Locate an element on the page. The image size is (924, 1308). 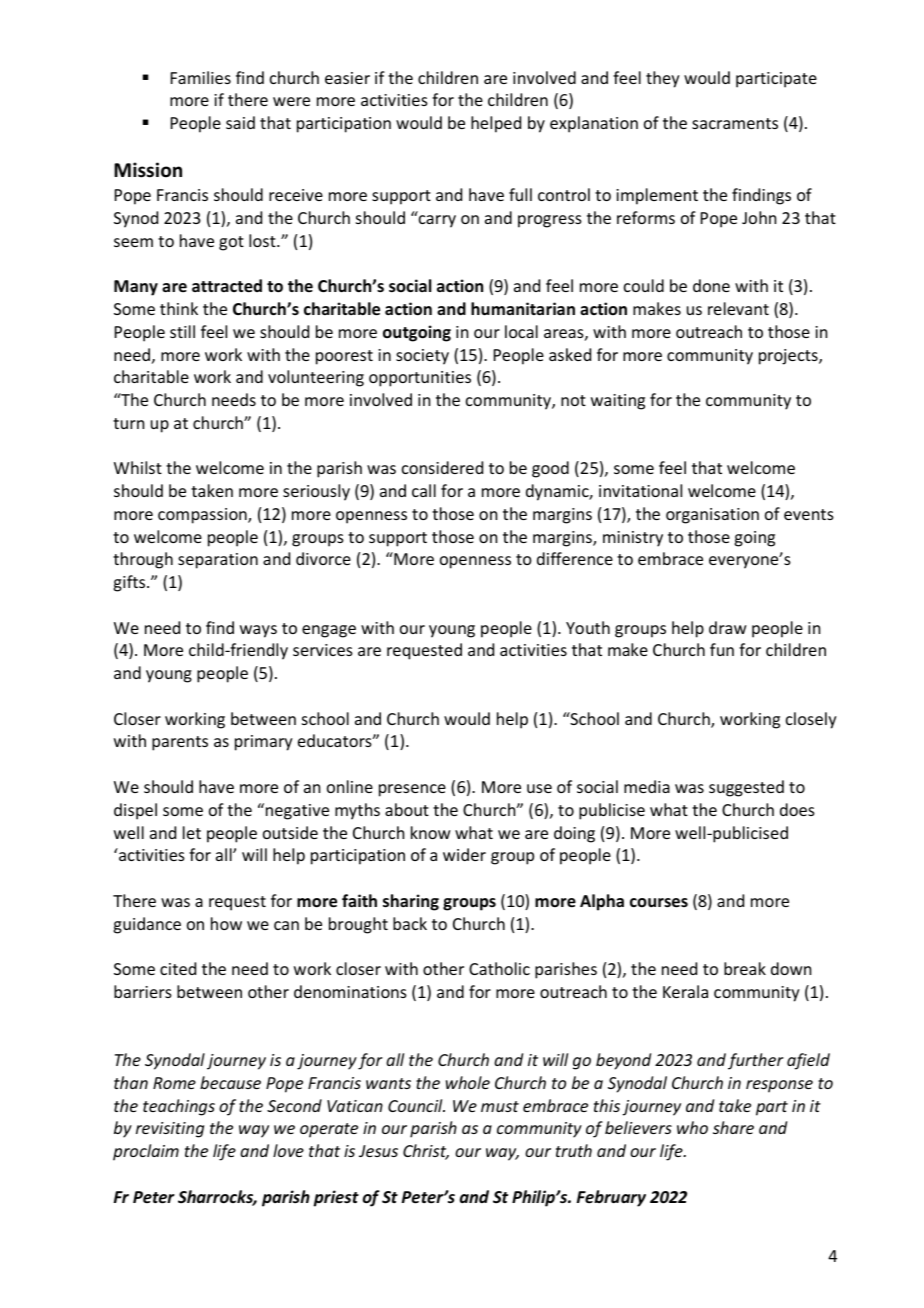
full is located at coordinates (520, 194).
